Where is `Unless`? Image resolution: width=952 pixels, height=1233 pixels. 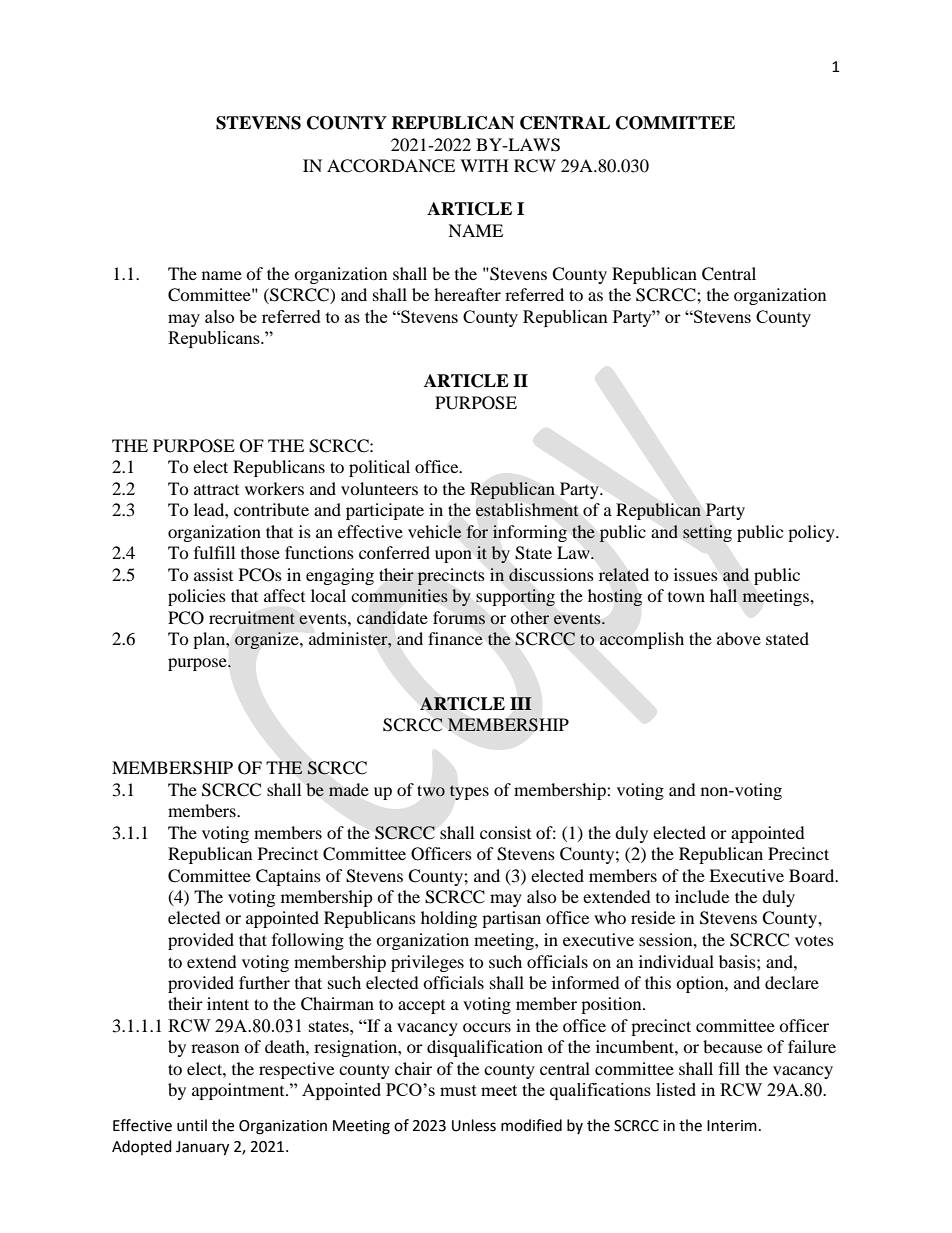
Unless is located at coordinates (474, 1125).
